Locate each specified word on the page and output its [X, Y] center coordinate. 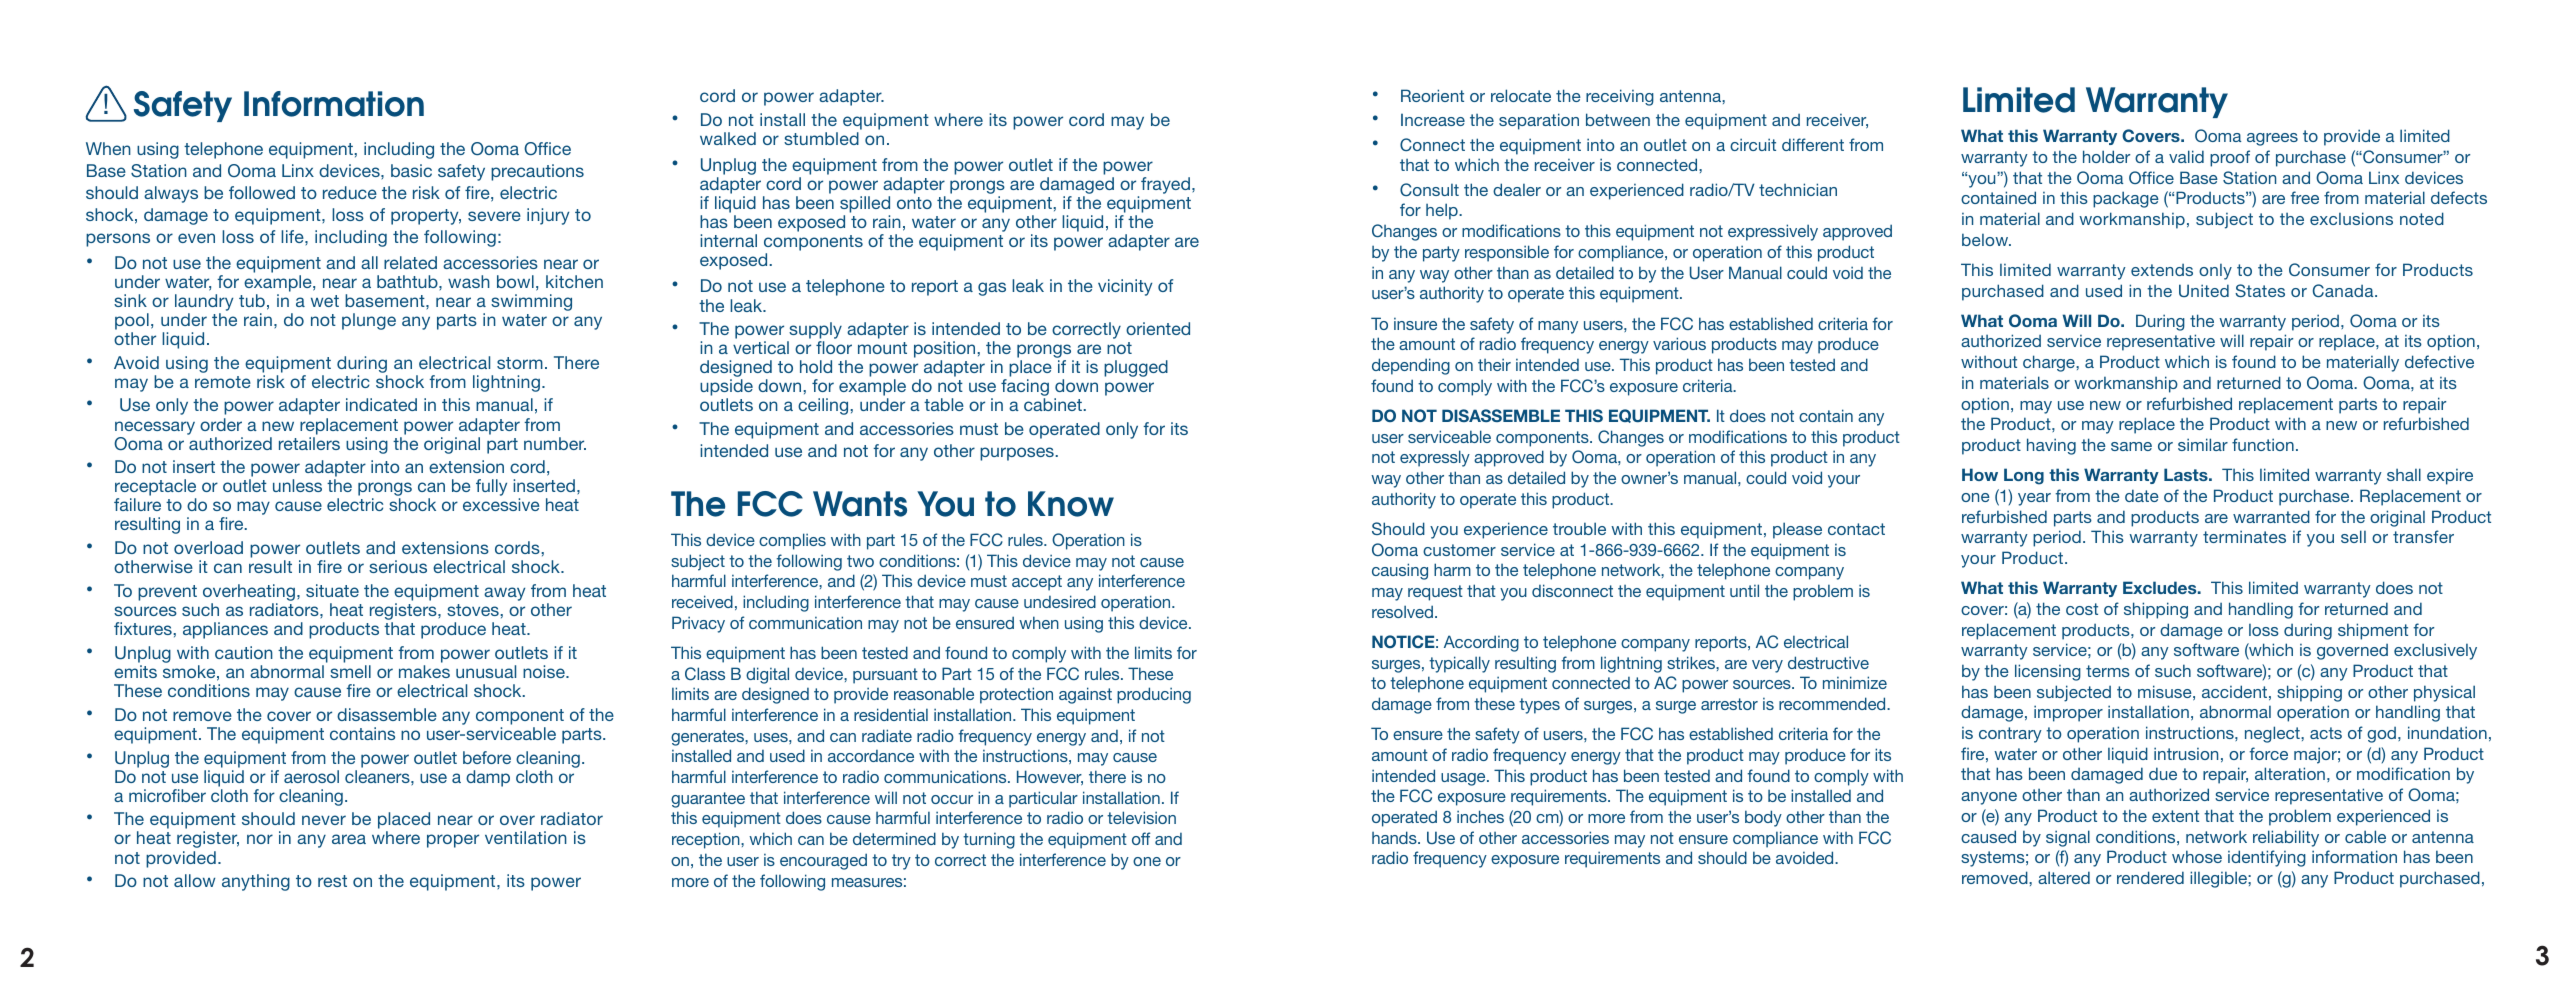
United [2204, 290]
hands [1395, 837]
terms [2108, 671]
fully [491, 487]
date [2142, 495]
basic [411, 170]
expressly [1435, 458]
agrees [2272, 139]
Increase [1433, 119]
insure [1415, 324]
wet [325, 301]
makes [424, 671]
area [349, 839]
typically [1459, 664]
